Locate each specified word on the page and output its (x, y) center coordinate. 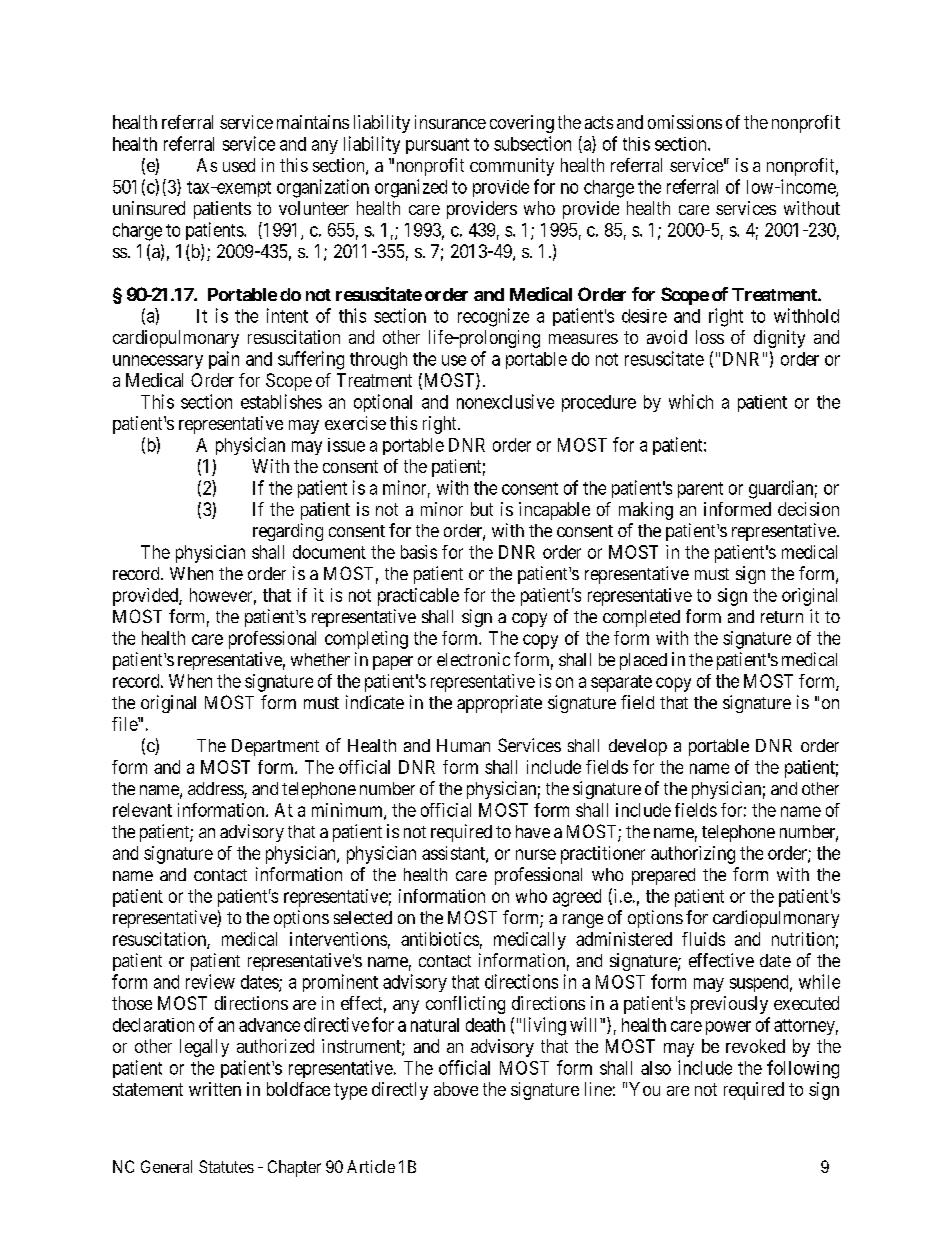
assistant (454, 854)
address (216, 790)
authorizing (693, 855)
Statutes (226, 1166)
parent (700, 490)
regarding (288, 532)
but (482, 509)
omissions (685, 122)
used (239, 165)
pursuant (437, 146)
